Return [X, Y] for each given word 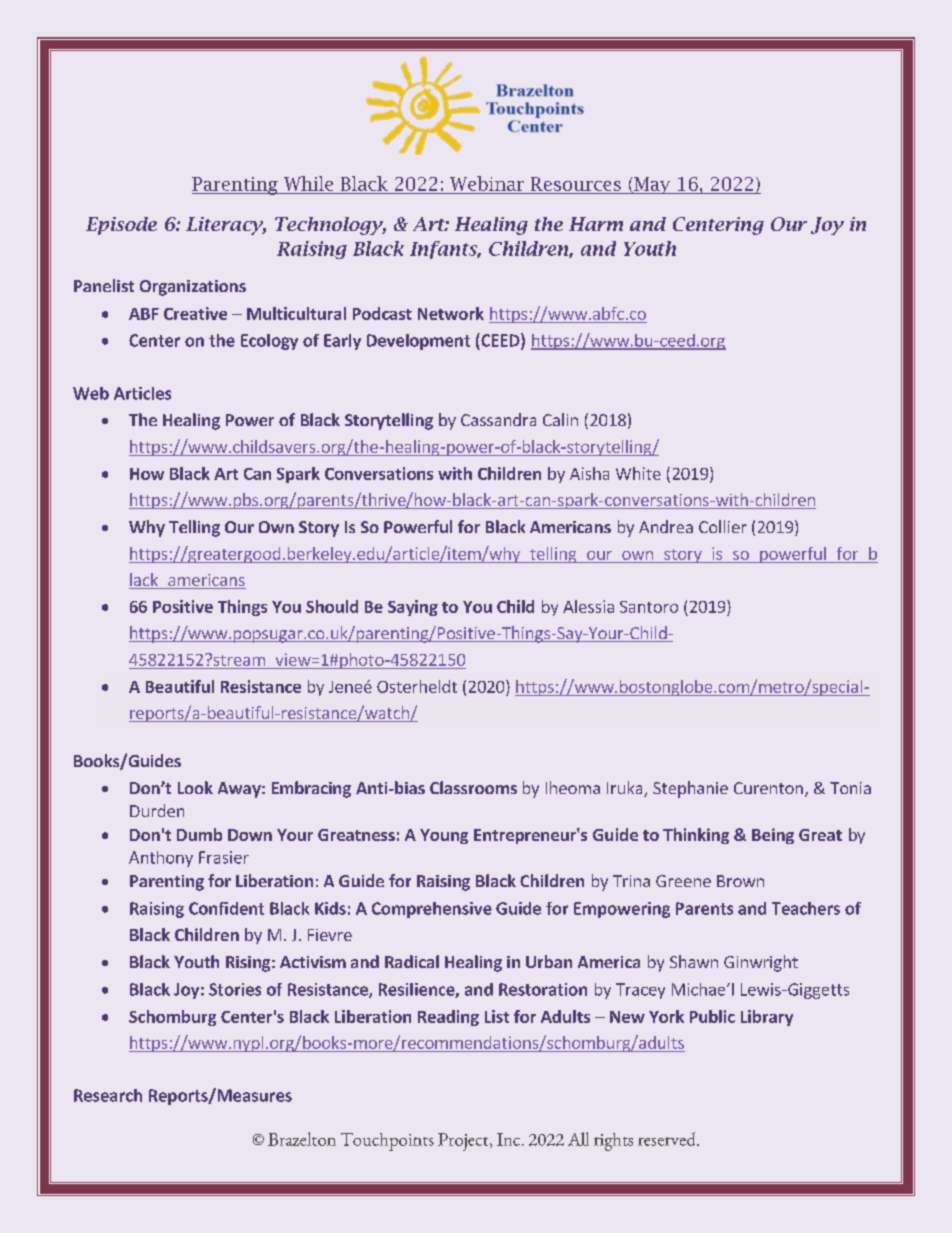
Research [108, 1095]
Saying [413, 608]
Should [332, 606]
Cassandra [498, 419]
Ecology [269, 342]
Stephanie [690, 789]
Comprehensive [432, 910]
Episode [121, 226]
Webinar [487, 183]
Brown [740, 881]
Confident [226, 908]
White [638, 473]
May [652, 185]
